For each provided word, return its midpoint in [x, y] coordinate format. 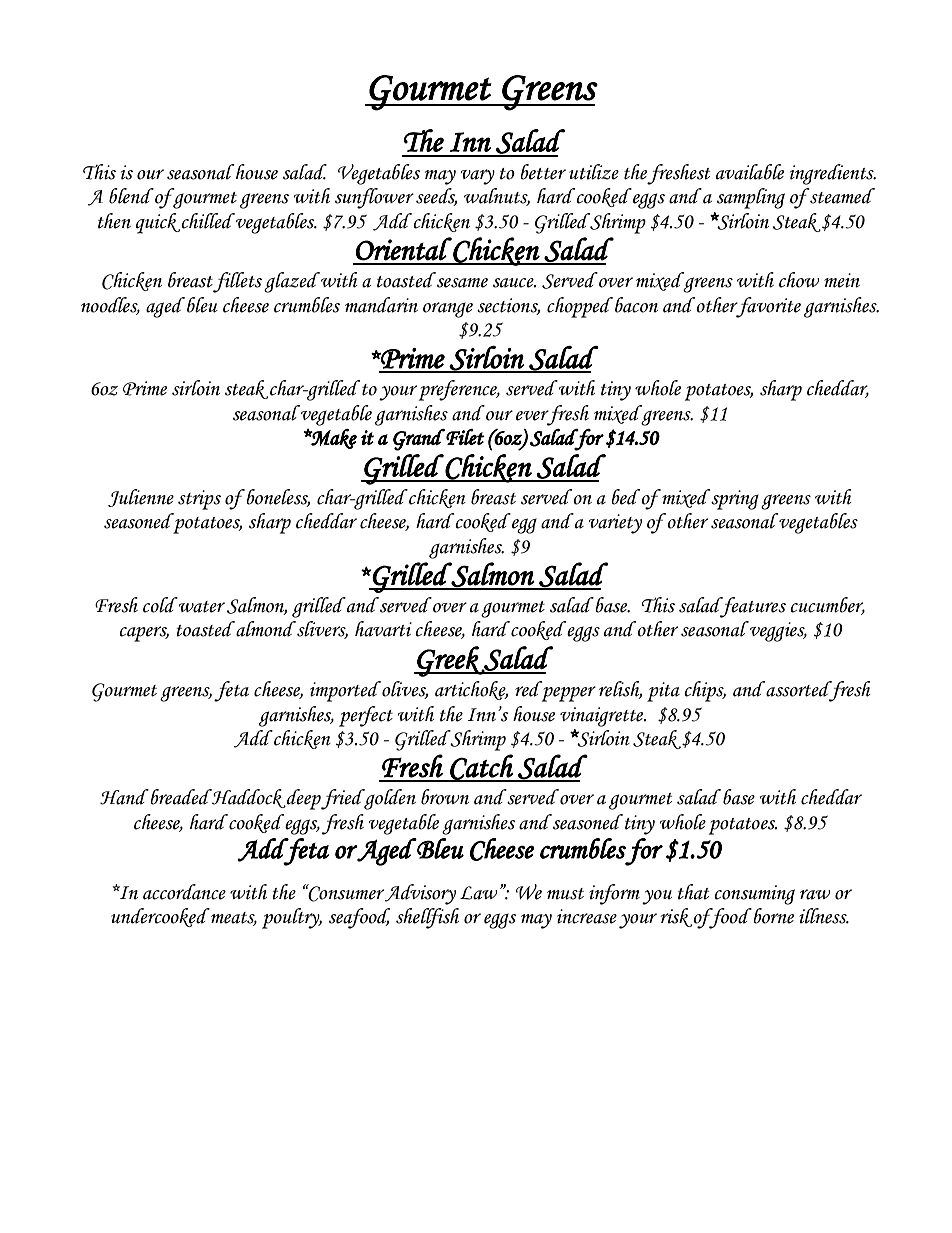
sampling [751, 198]
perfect [366, 716]
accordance [184, 892]
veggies [777, 631]
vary [477, 177]
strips [199, 500]
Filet [465, 437]
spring [734, 499]
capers [144, 634]
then [114, 221]
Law [479, 893]
